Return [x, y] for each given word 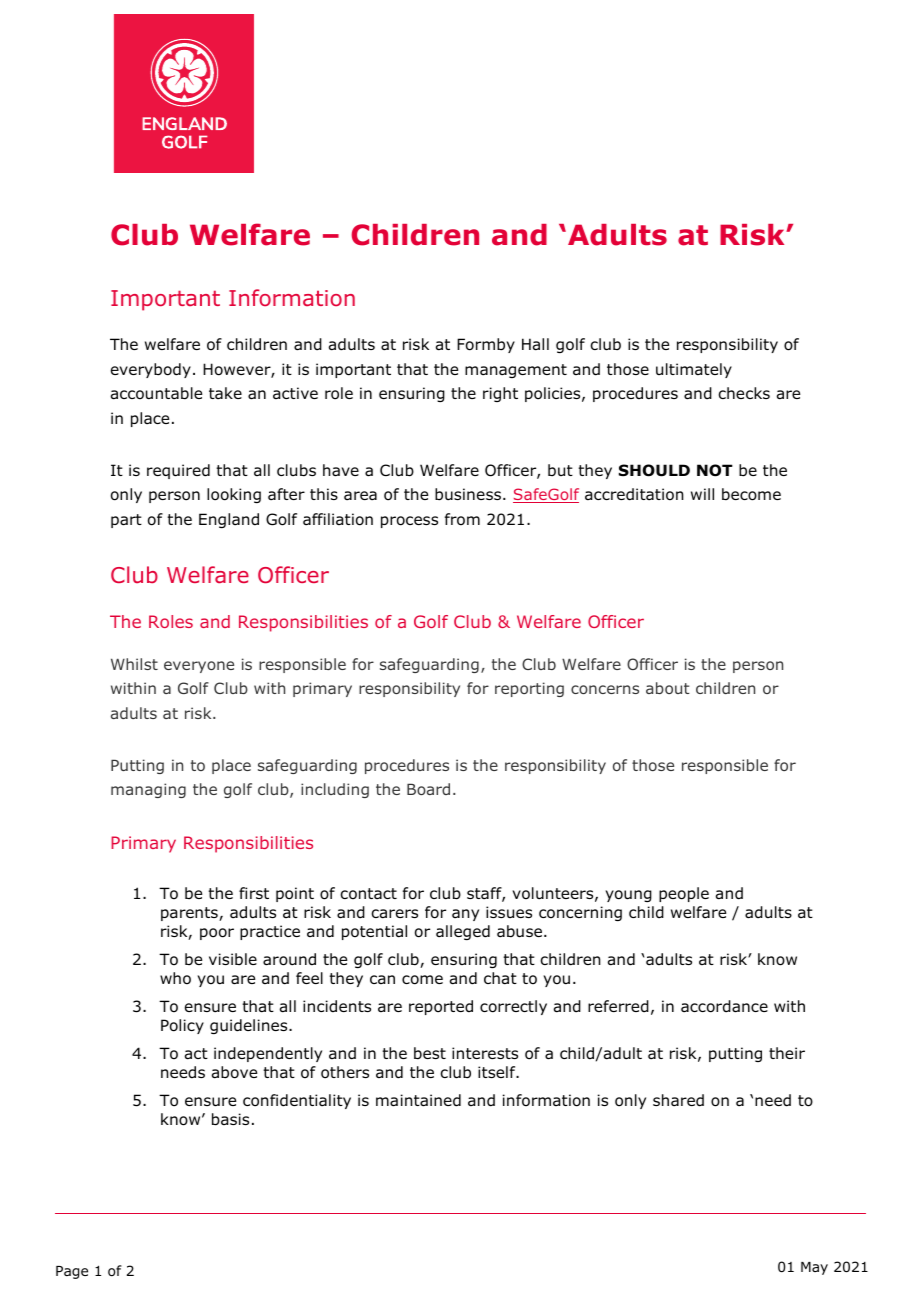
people [684, 894]
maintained [418, 1100]
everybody [151, 370]
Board [428, 789]
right [500, 394]
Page [72, 1272]
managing [148, 790]
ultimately [694, 370]
